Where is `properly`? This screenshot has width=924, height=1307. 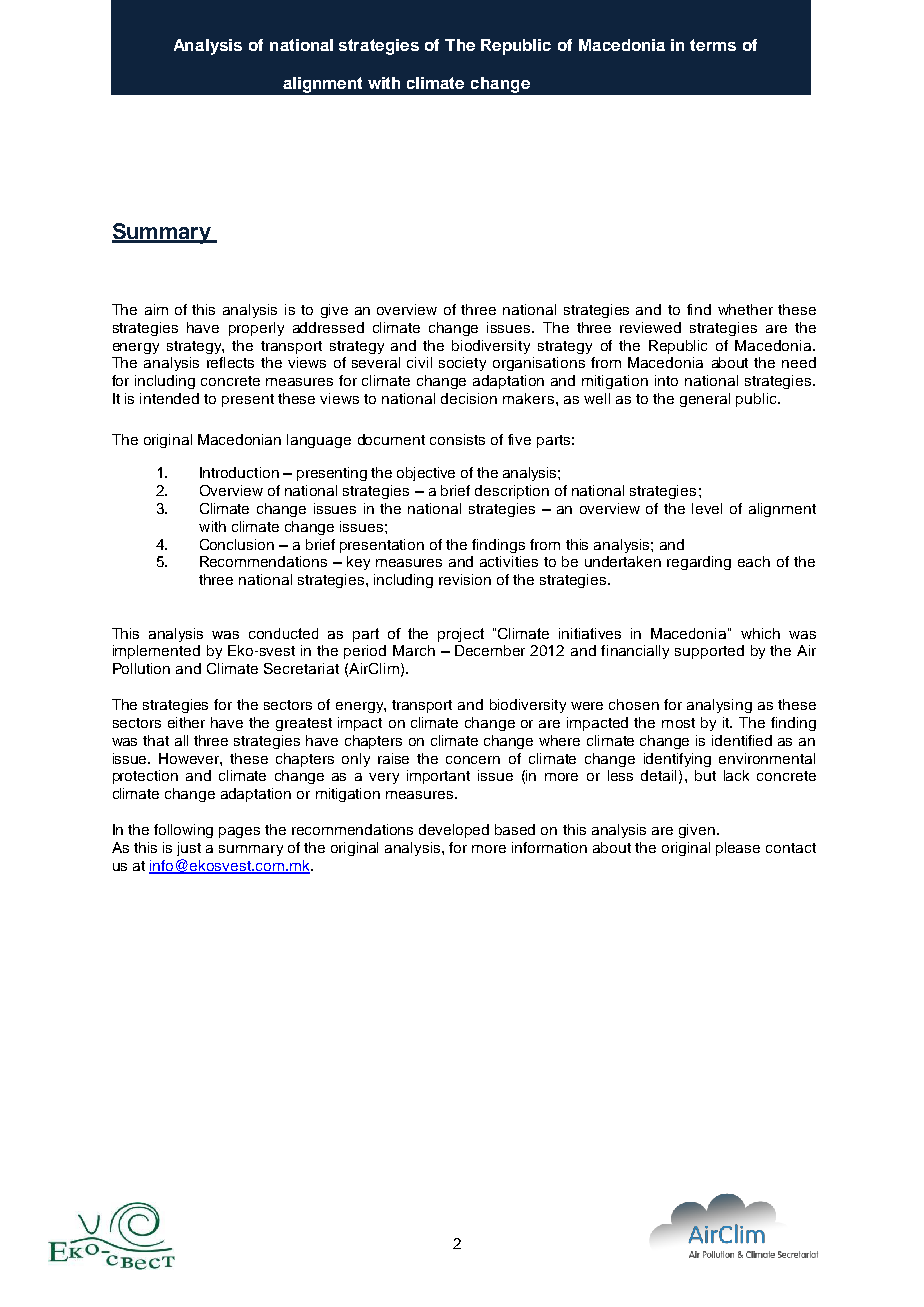 properly is located at coordinates (256, 329).
